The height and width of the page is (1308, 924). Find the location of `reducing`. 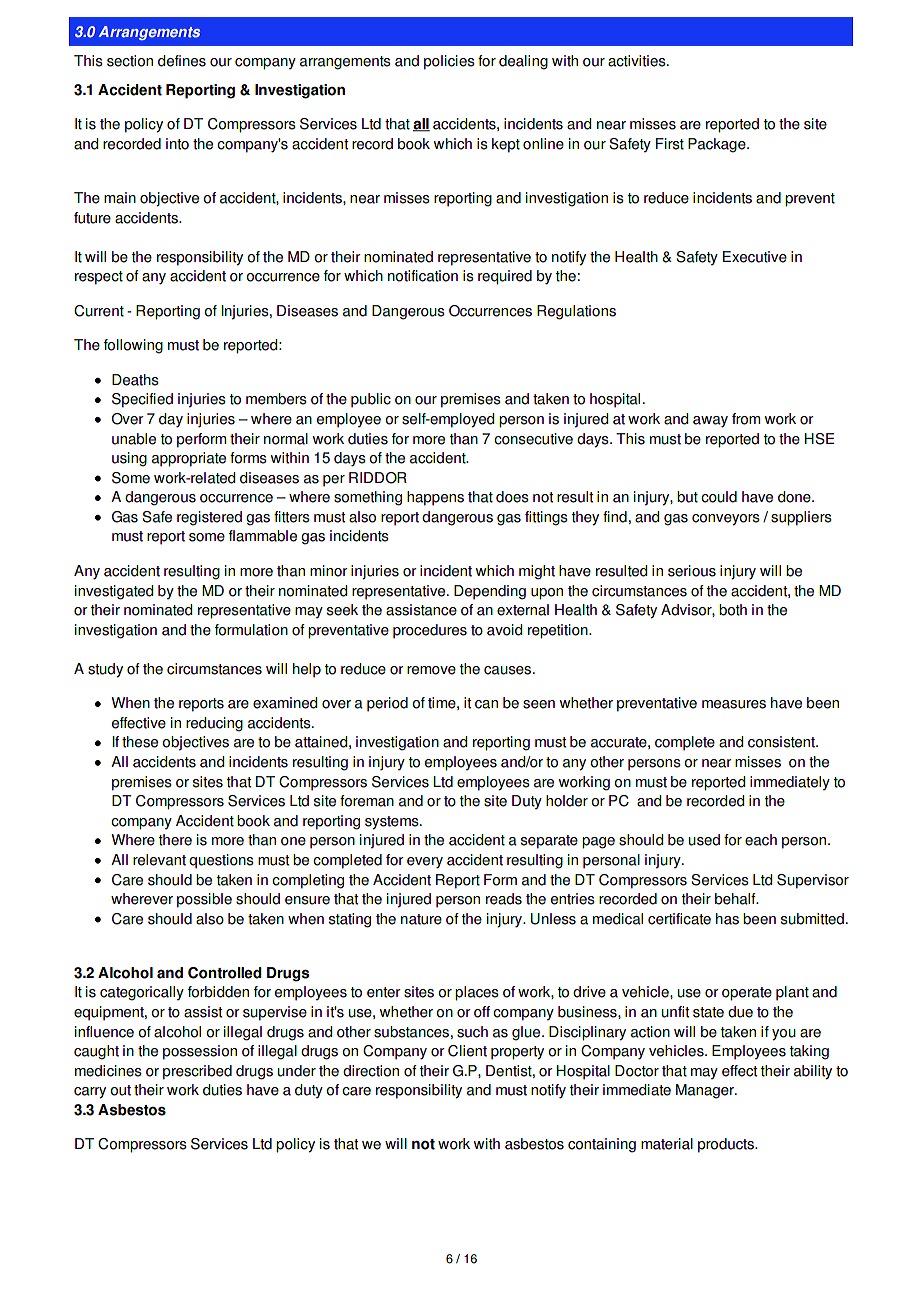

reducing is located at coordinates (214, 724).
